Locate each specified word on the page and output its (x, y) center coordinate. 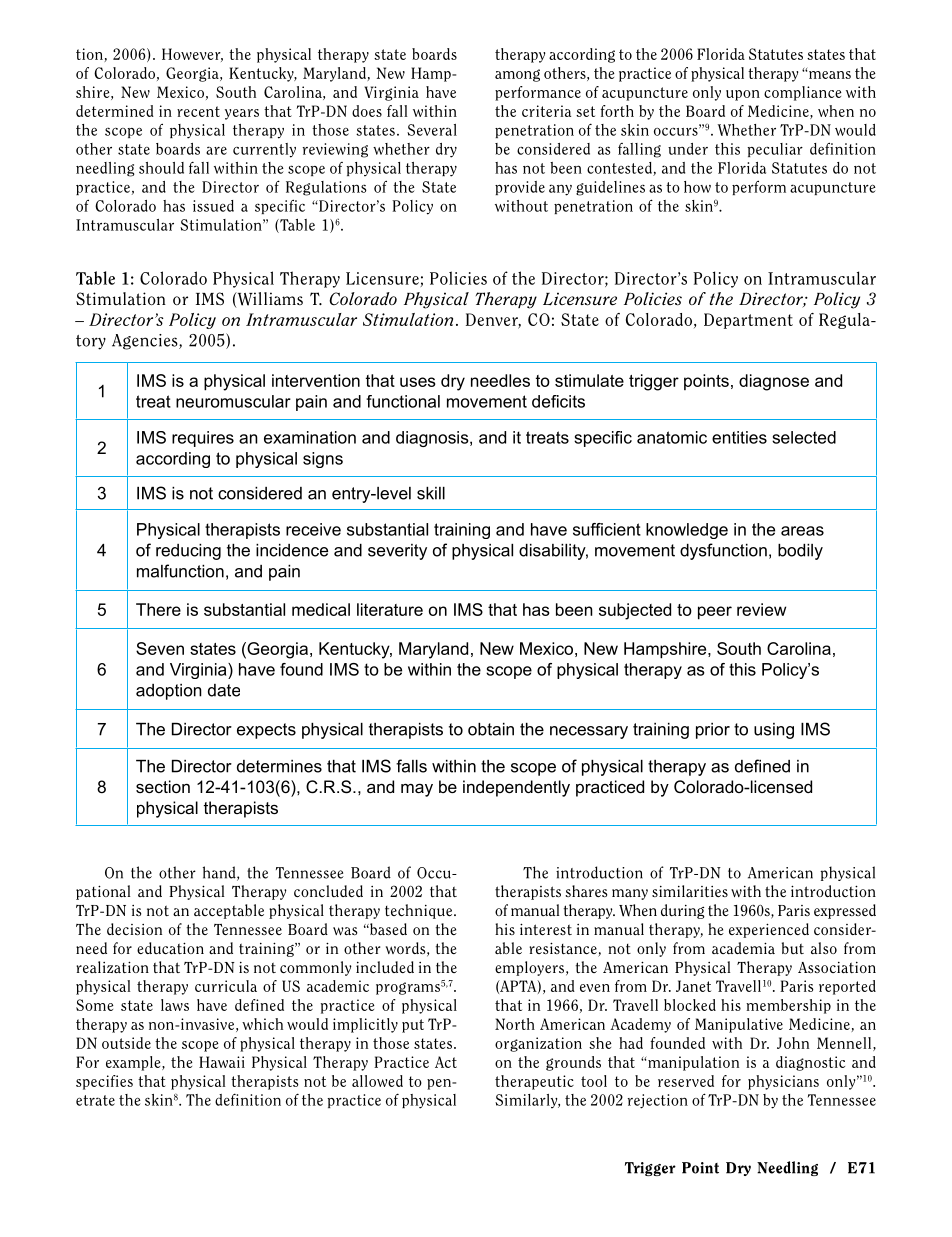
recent (198, 111)
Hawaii (222, 1062)
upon (743, 95)
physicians (783, 1082)
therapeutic (534, 1082)
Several (432, 130)
